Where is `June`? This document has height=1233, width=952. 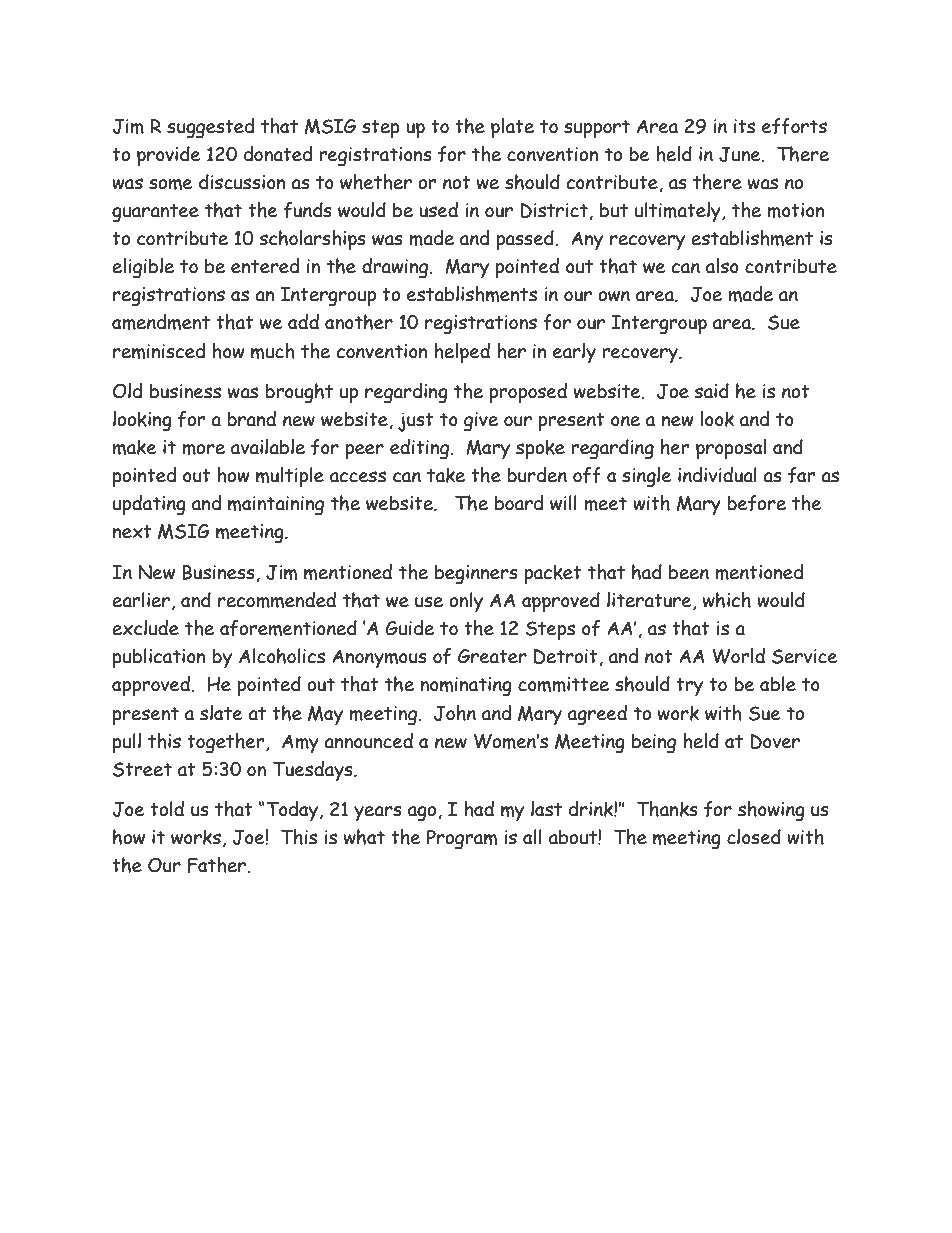
June is located at coordinates (741, 154).
